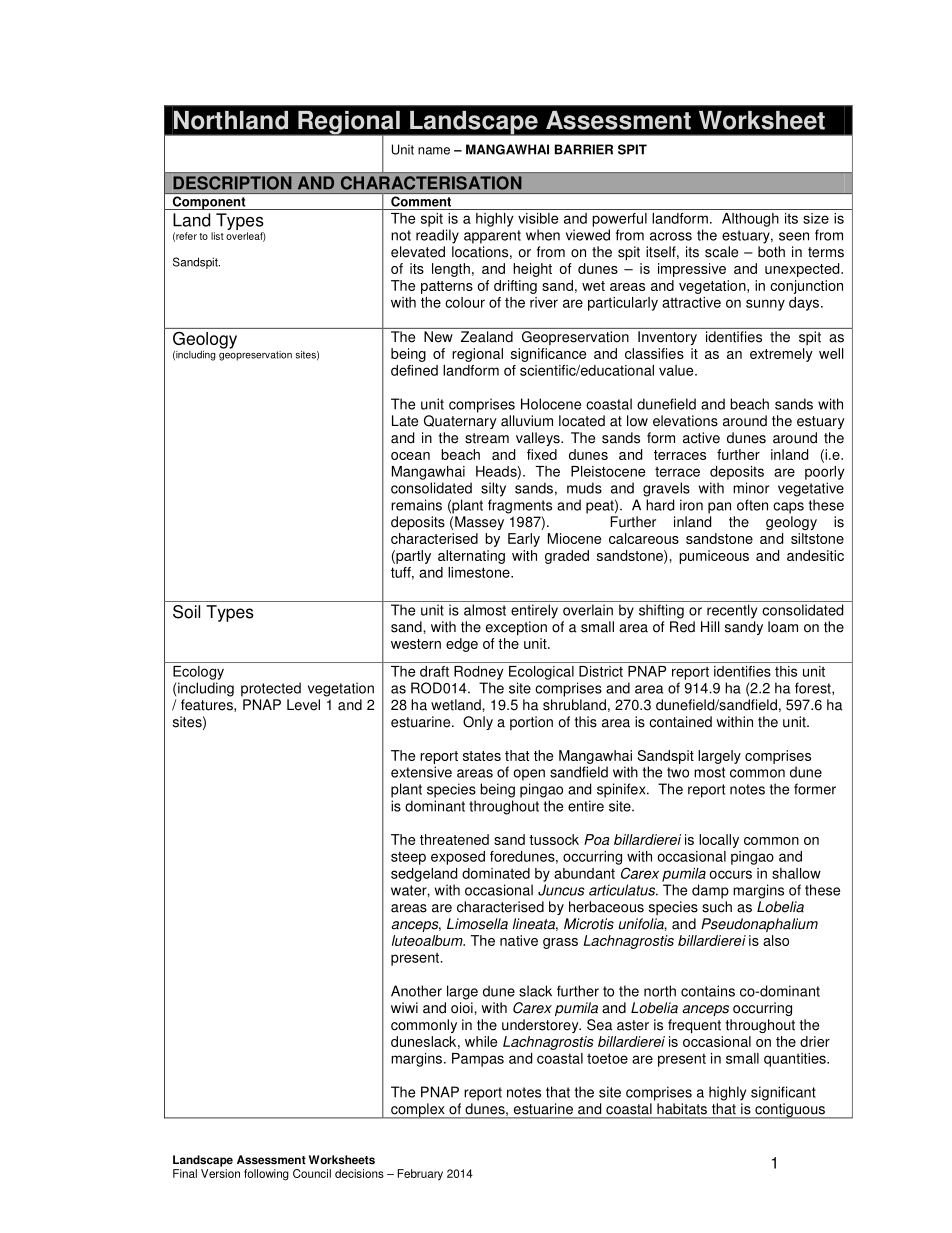 This screenshot has width=952, height=1233. I want to click on states, so click(482, 756).
